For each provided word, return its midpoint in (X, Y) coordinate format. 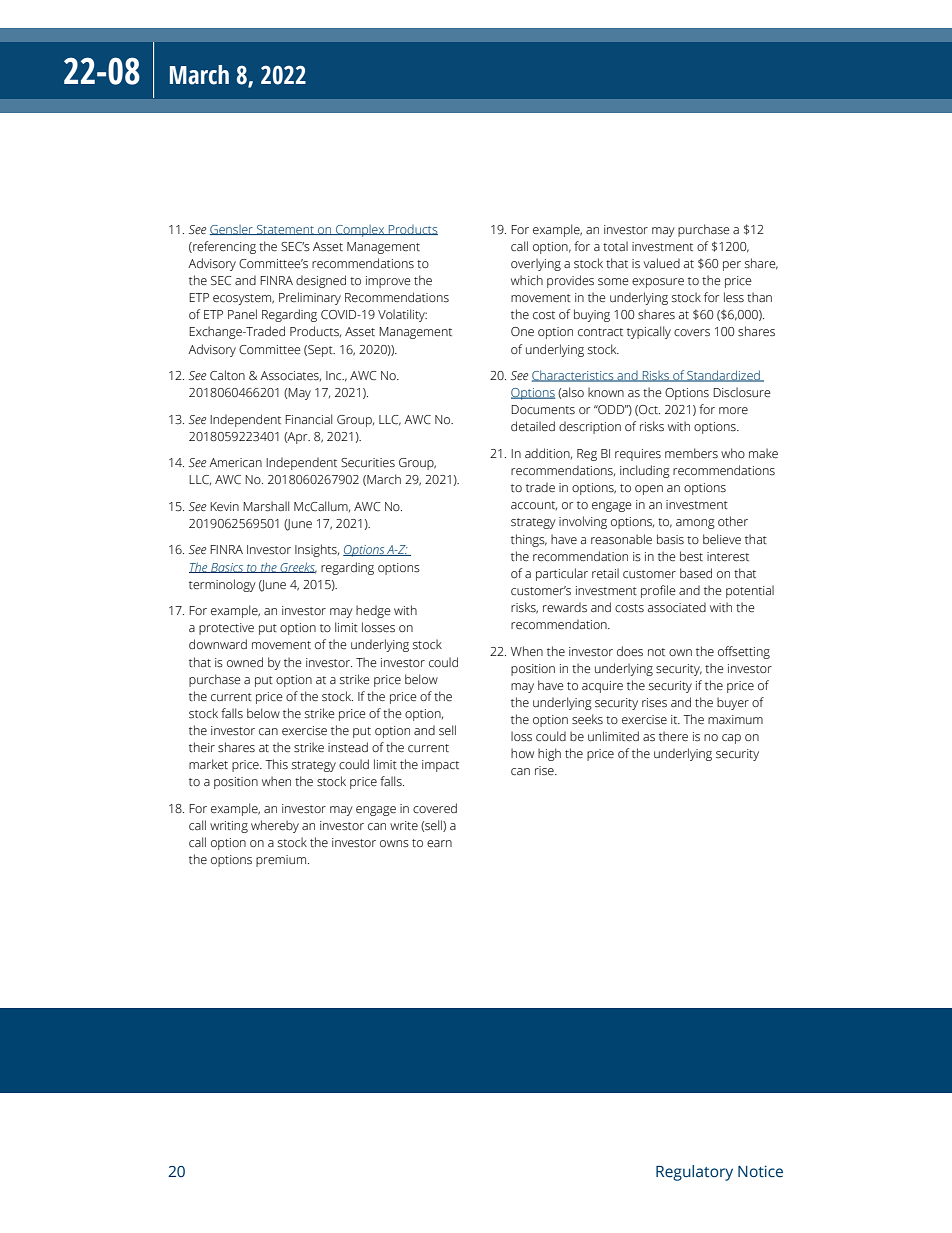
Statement (285, 230)
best (691, 556)
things (529, 540)
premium (282, 861)
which (527, 280)
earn (439, 843)
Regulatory (694, 1173)
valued (662, 263)
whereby (275, 826)
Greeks (297, 568)
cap (731, 739)
